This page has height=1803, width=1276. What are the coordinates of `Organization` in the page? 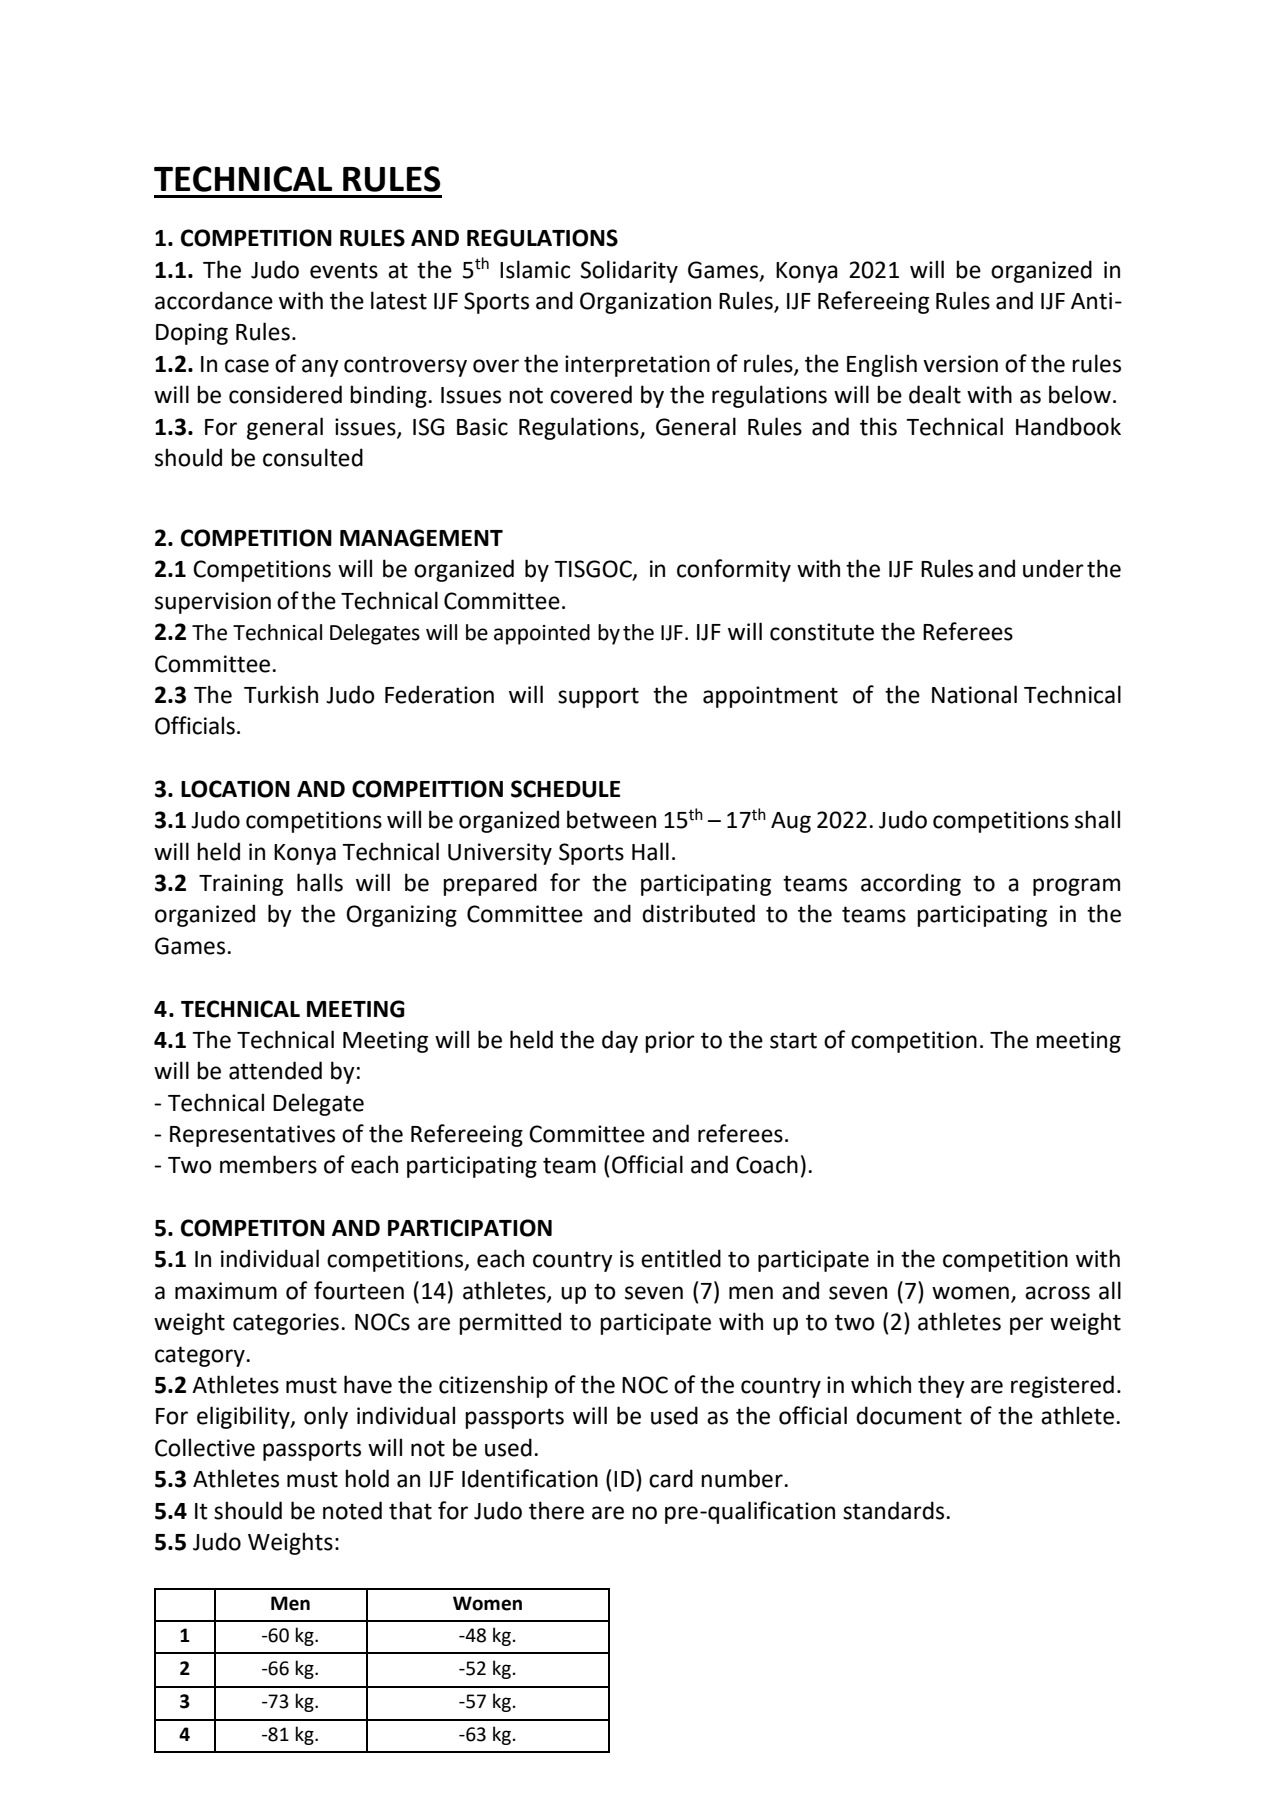 It's located at (645, 303).
